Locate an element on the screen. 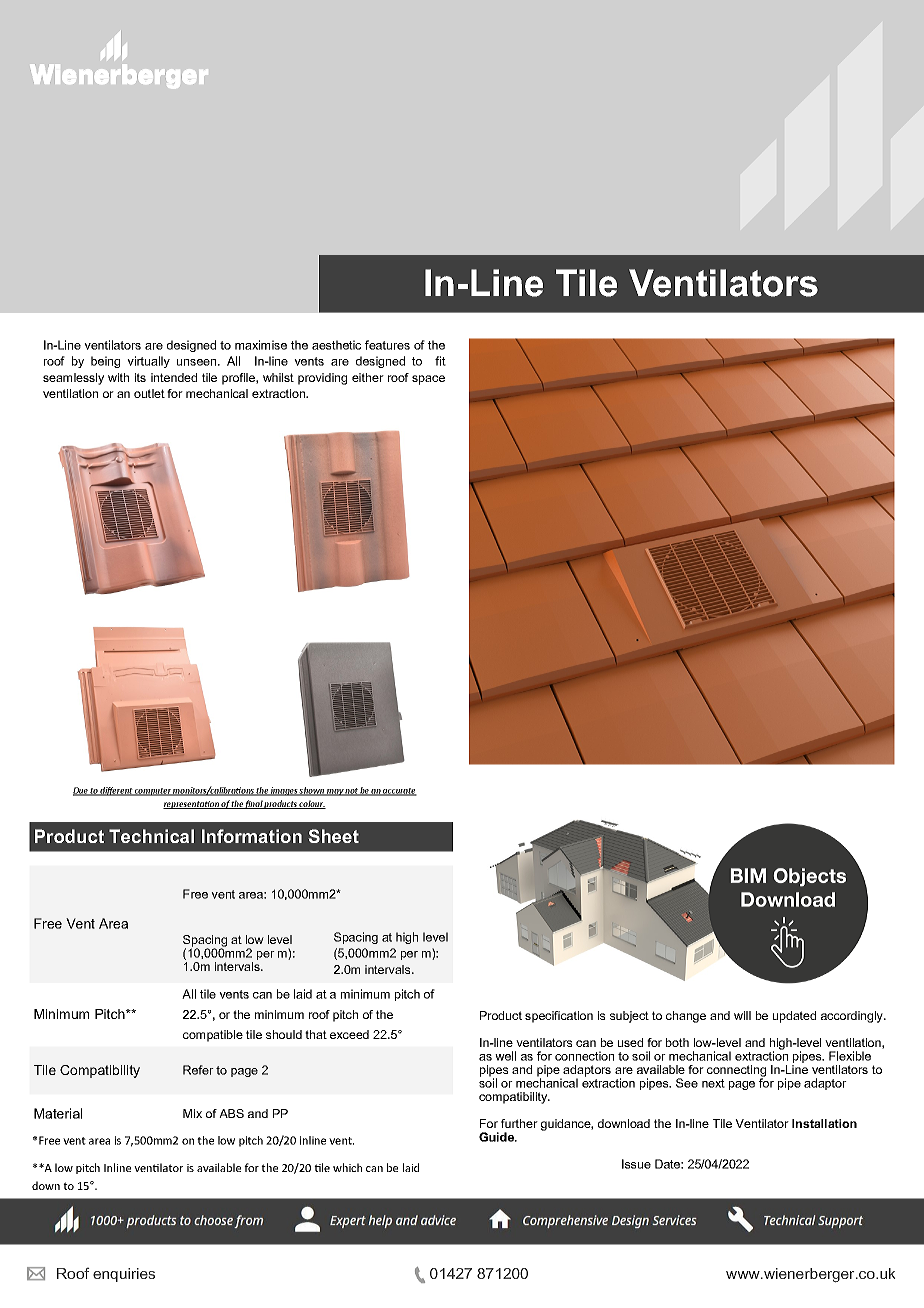 The width and height of the screenshot is (924, 1308). enquiries is located at coordinates (124, 1275).
